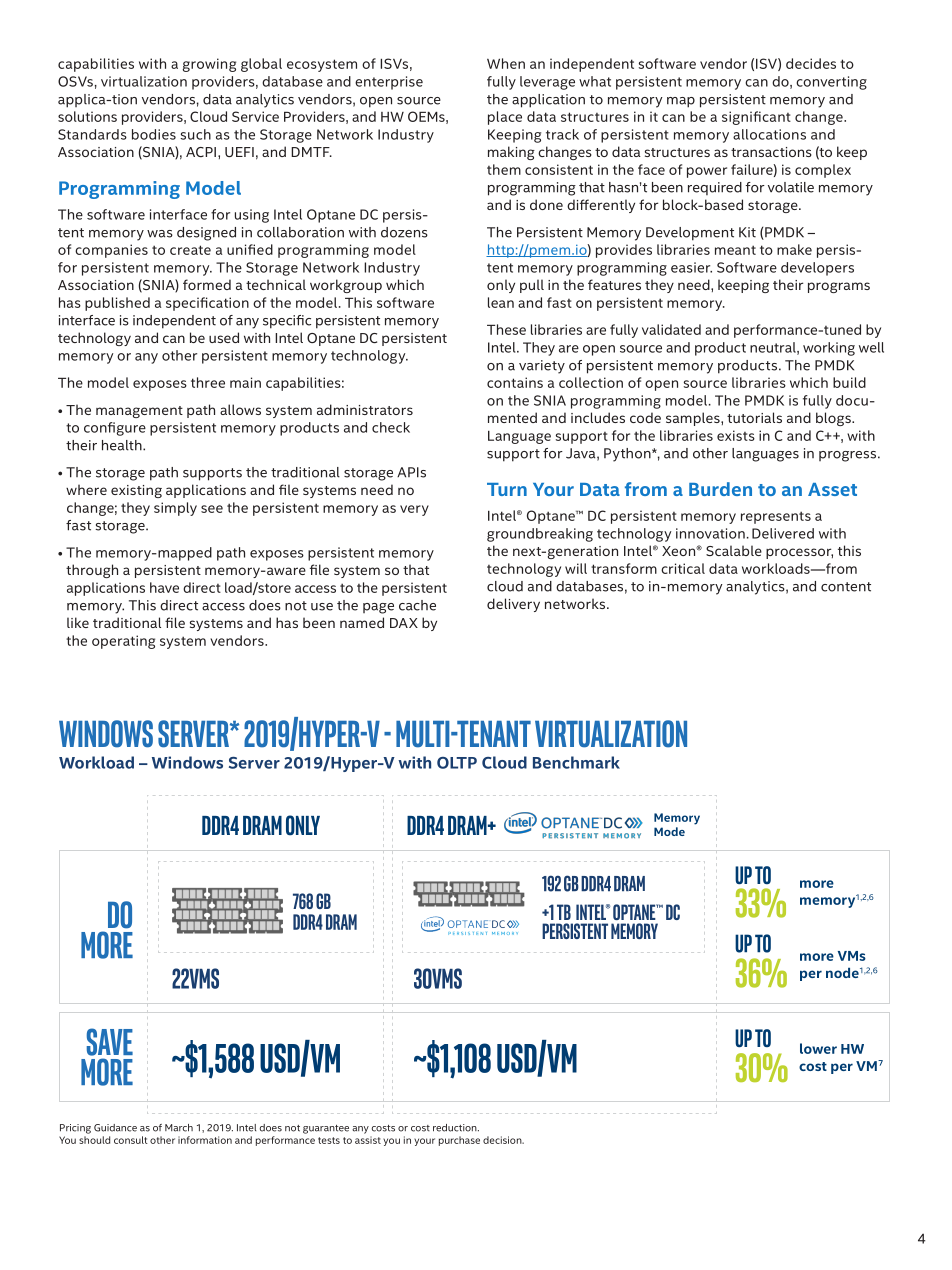 The image size is (952, 1270). I want to click on management, so click(139, 412).
